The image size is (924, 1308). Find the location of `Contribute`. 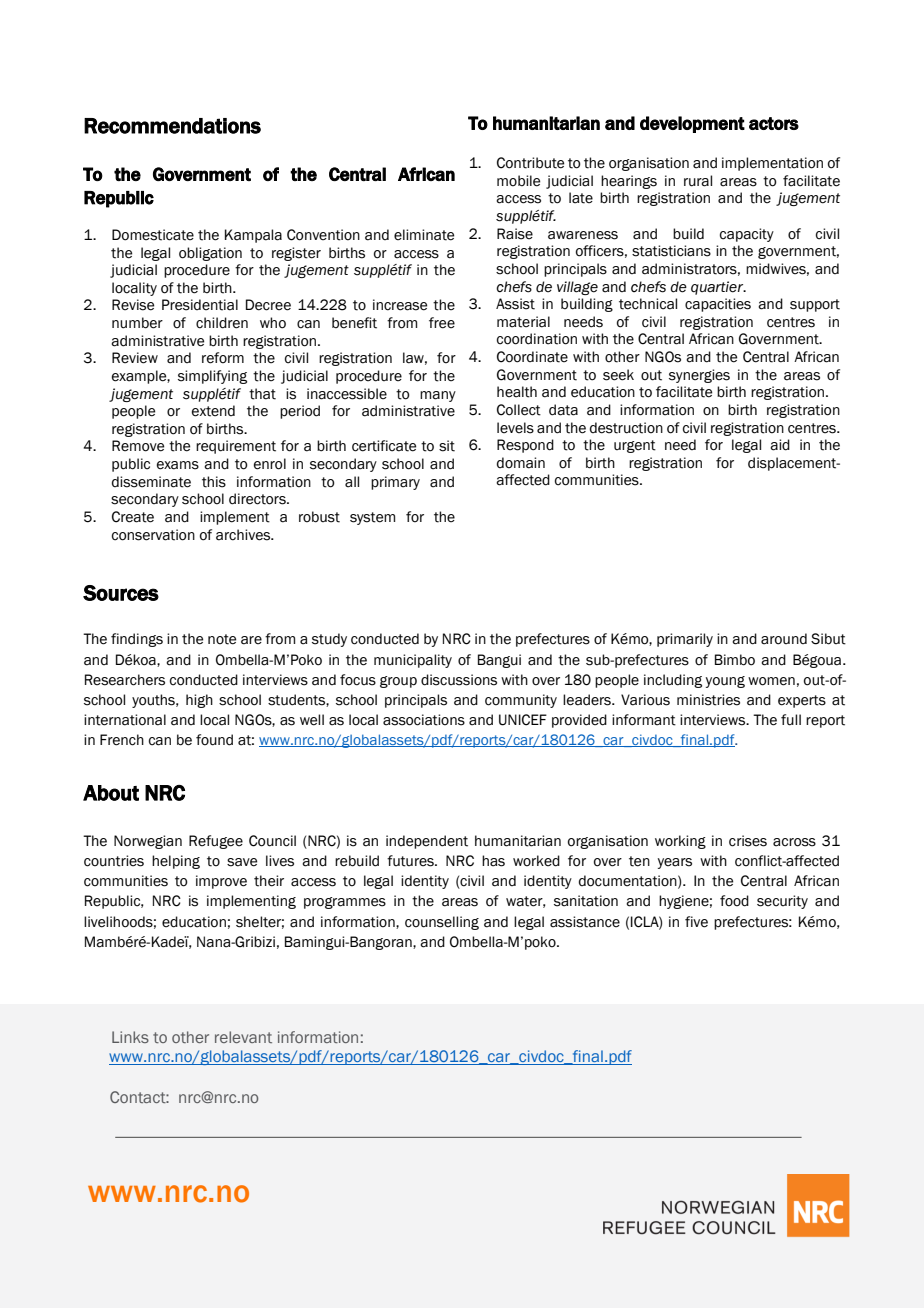

Contribute is located at coordinates (530, 163).
